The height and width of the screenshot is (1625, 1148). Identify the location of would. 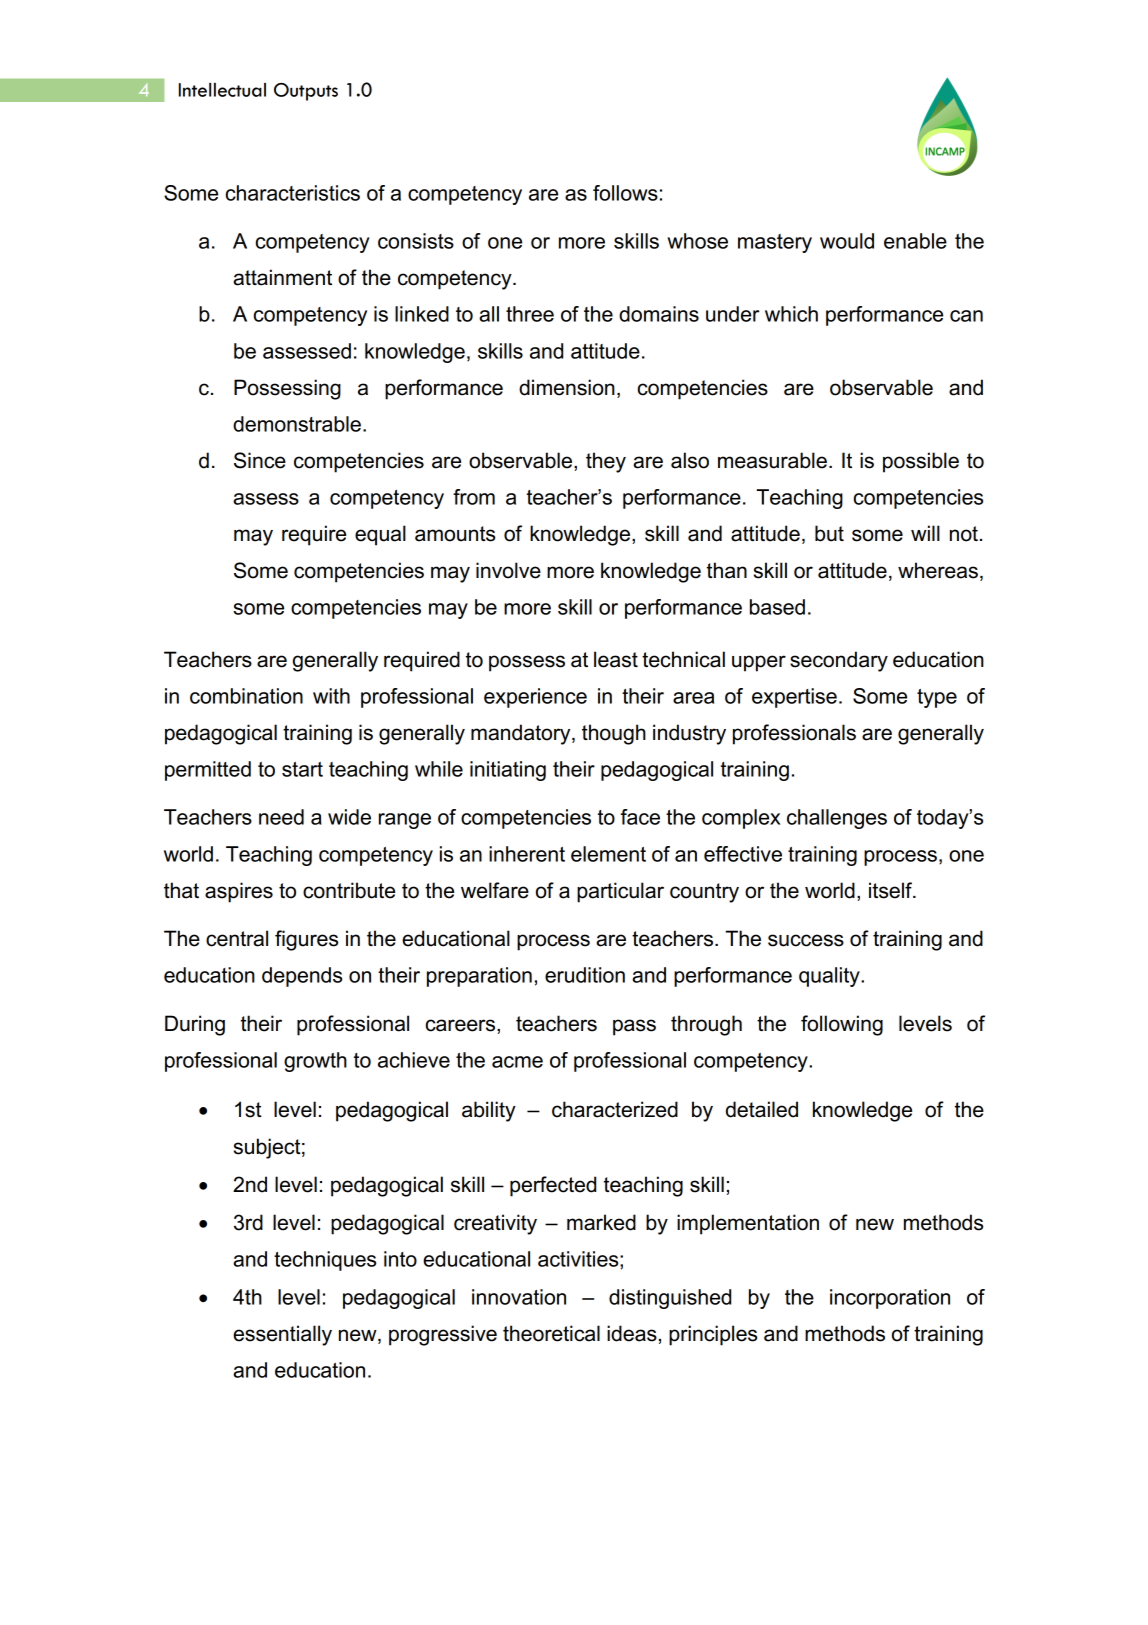
(847, 241).
